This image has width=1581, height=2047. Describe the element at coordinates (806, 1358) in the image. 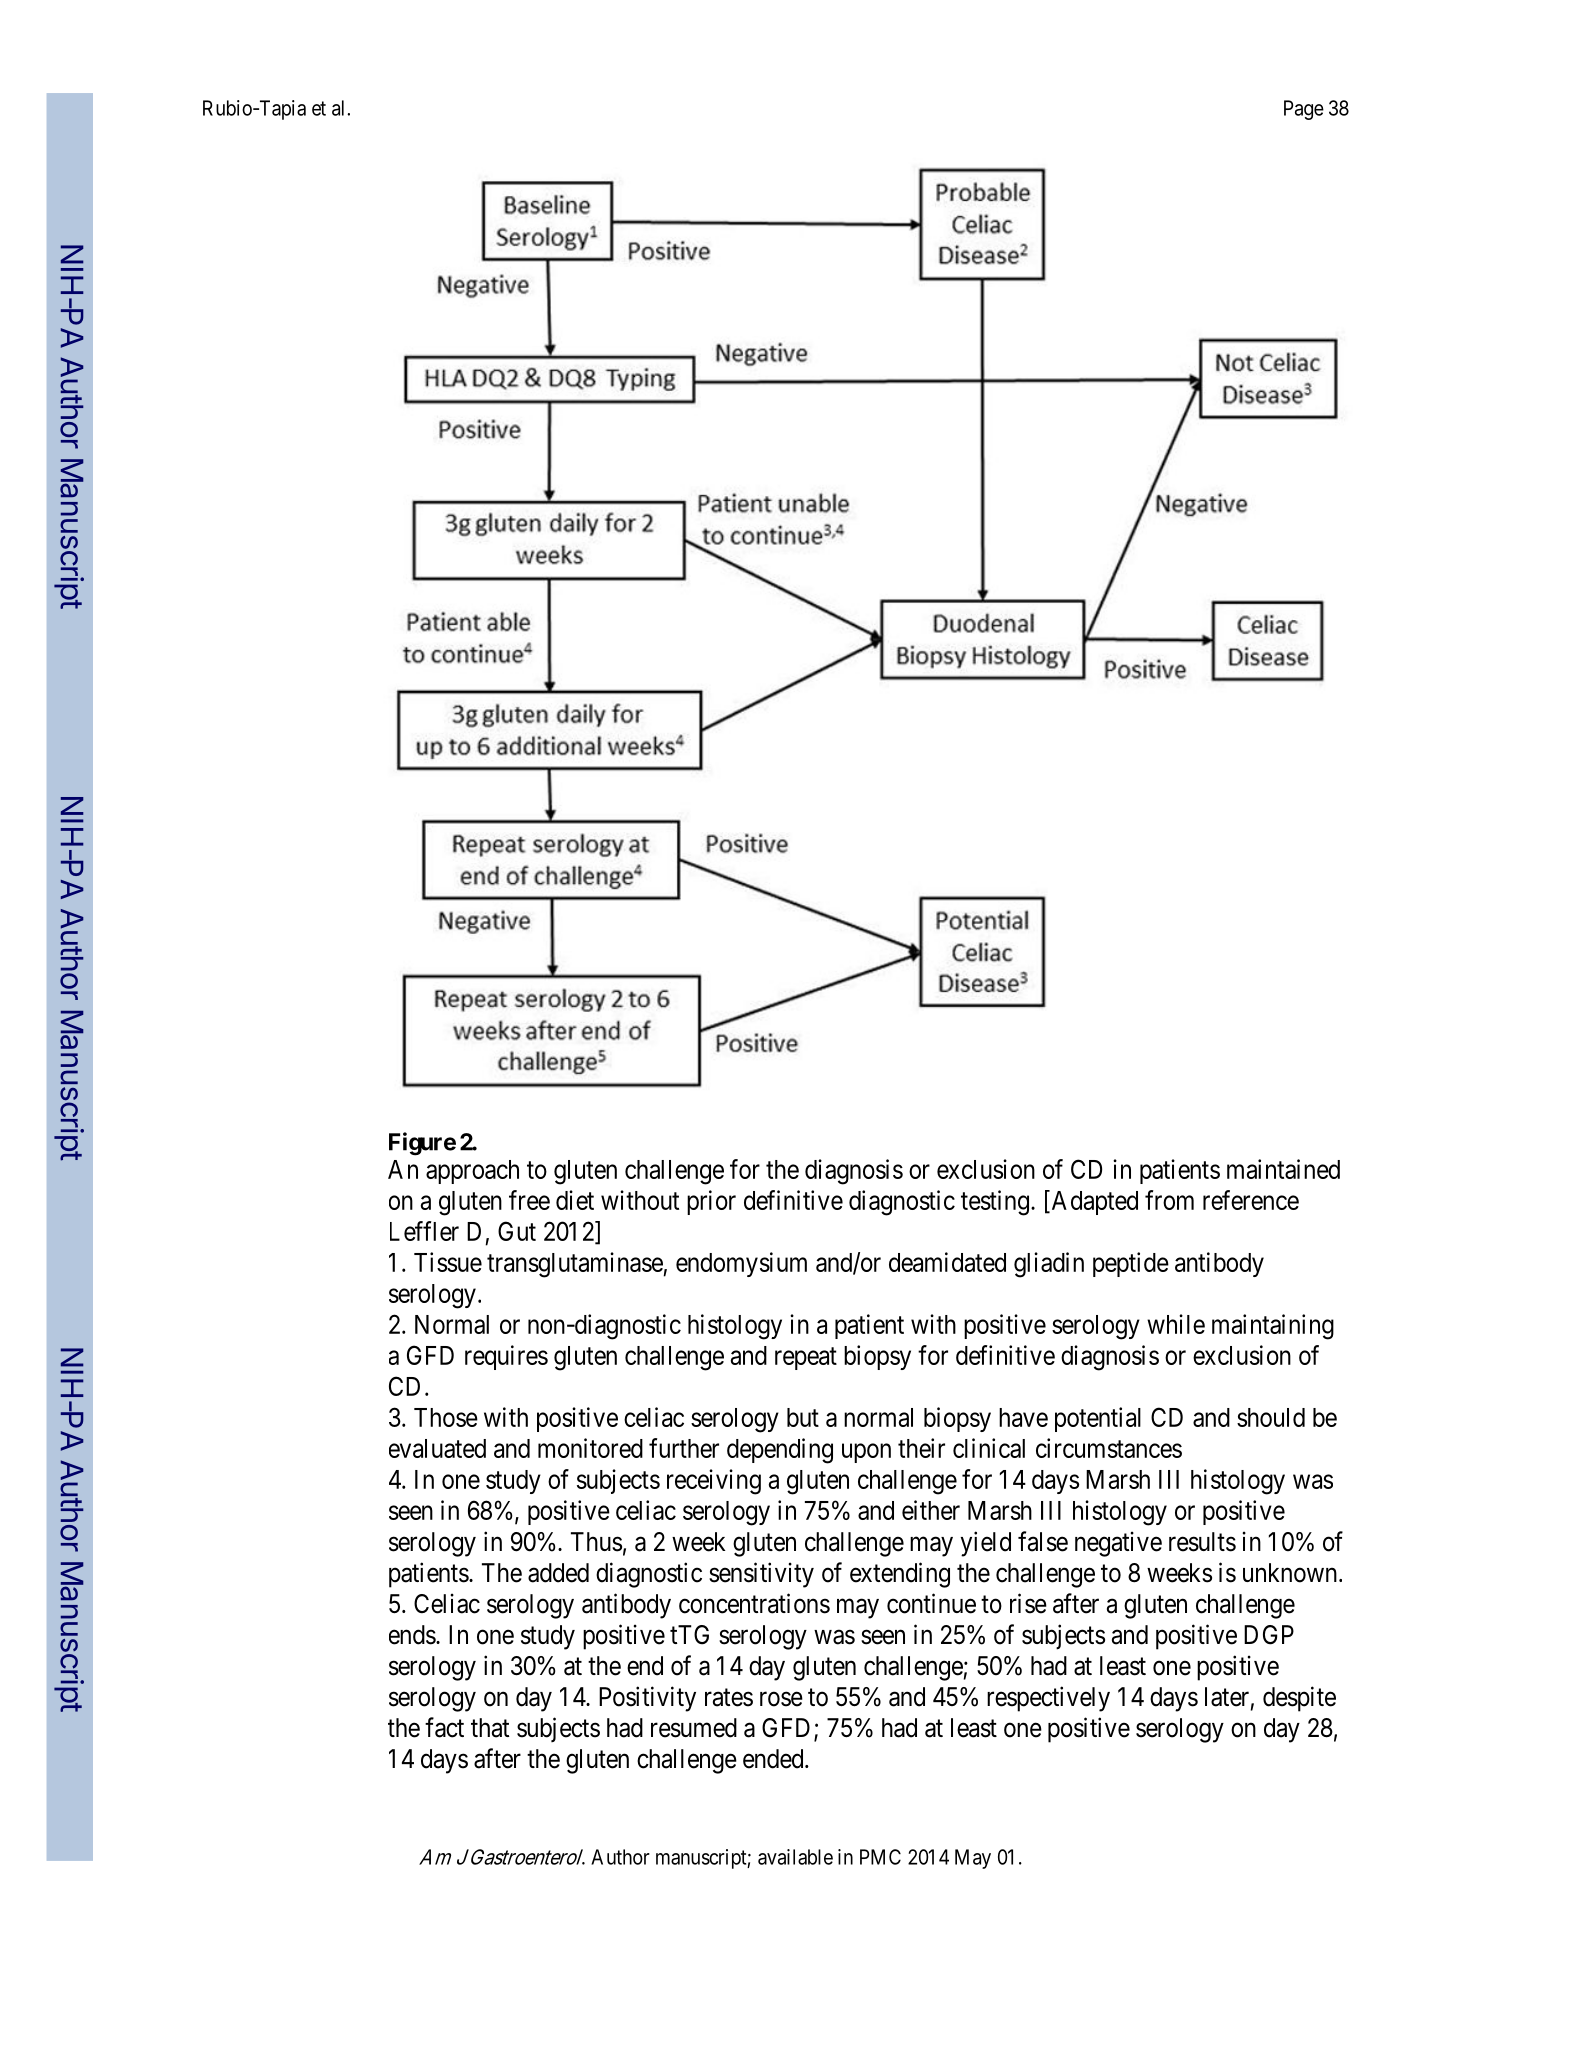

I see `repeat` at that location.
